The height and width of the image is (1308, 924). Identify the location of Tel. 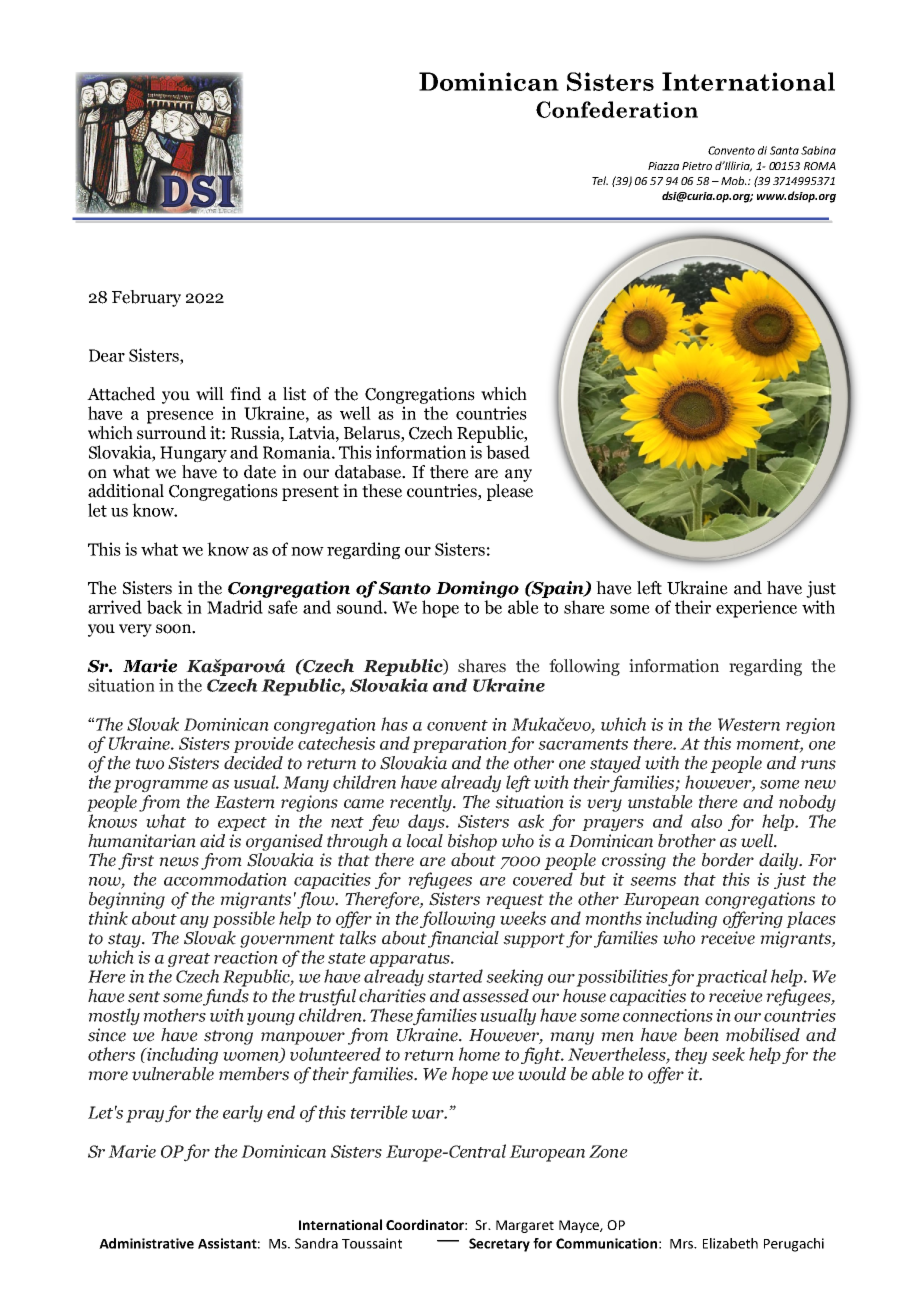
(600, 180).
